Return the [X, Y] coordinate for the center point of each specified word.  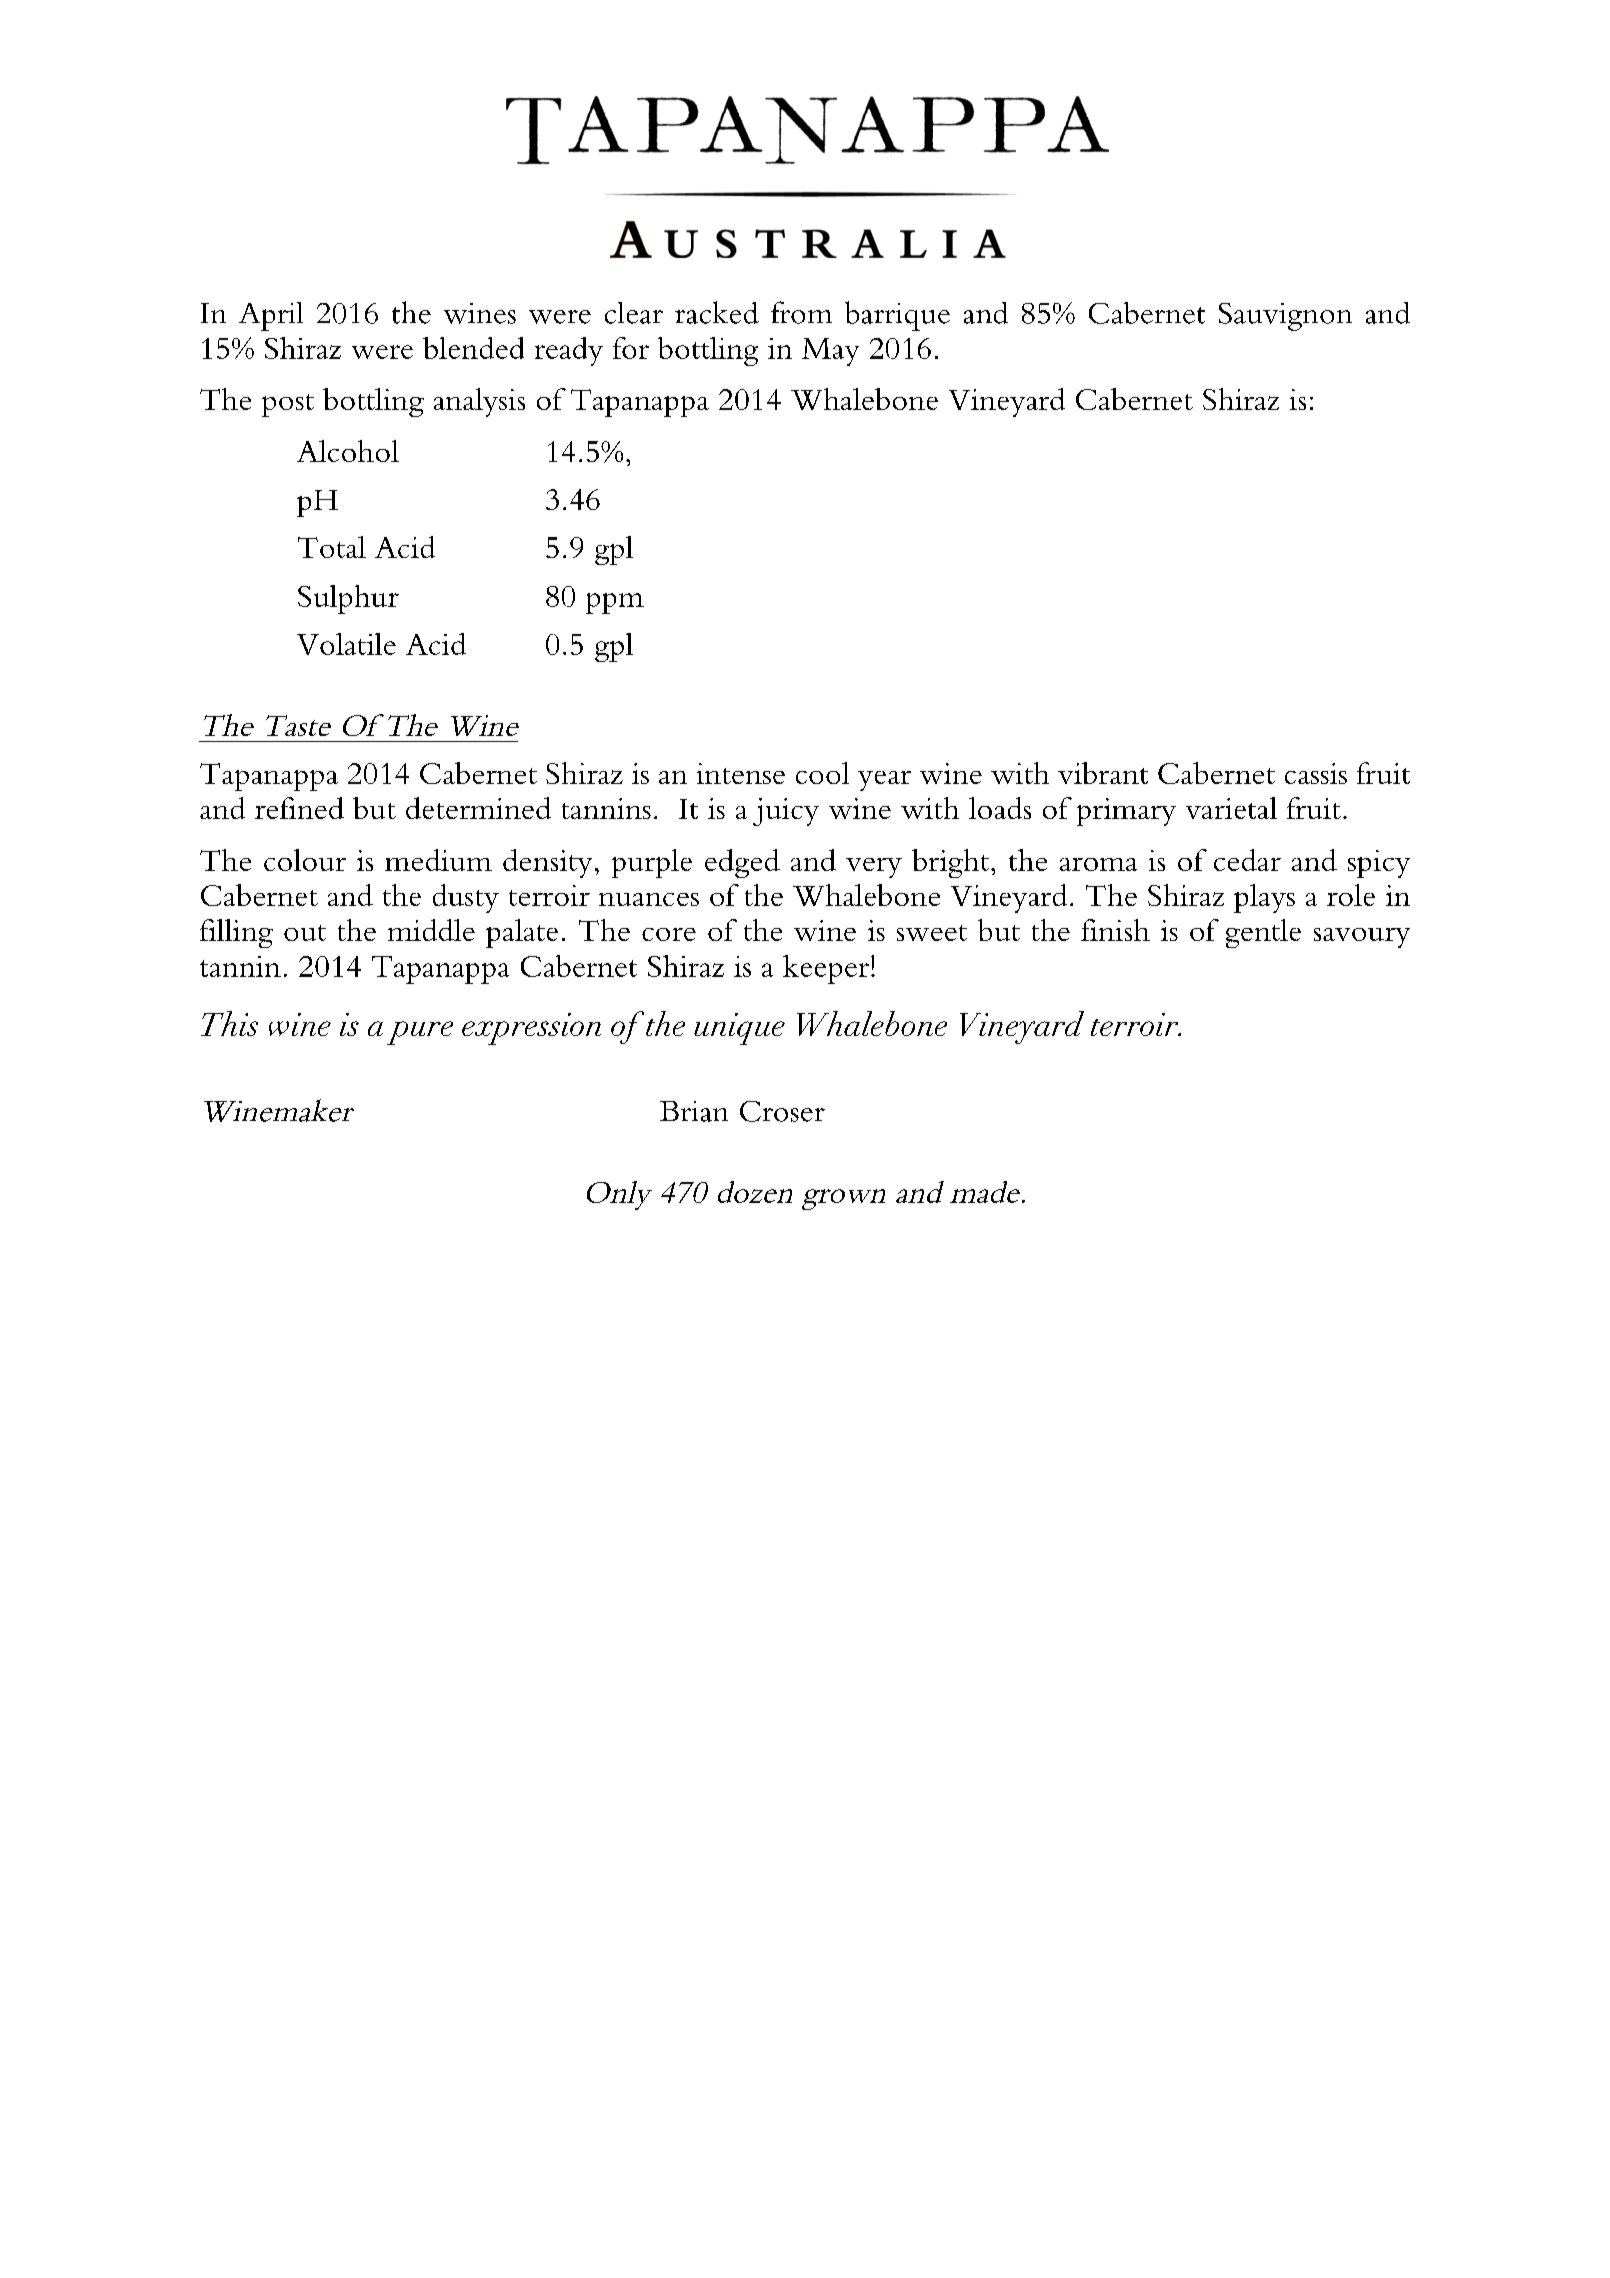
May [830, 352]
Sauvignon [1285, 317]
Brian [694, 1111]
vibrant [1103, 773]
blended [473, 348]
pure [420, 1033]
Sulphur [348, 599]
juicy [786, 812]
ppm [615, 603]
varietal [1231, 808]
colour [305, 860]
